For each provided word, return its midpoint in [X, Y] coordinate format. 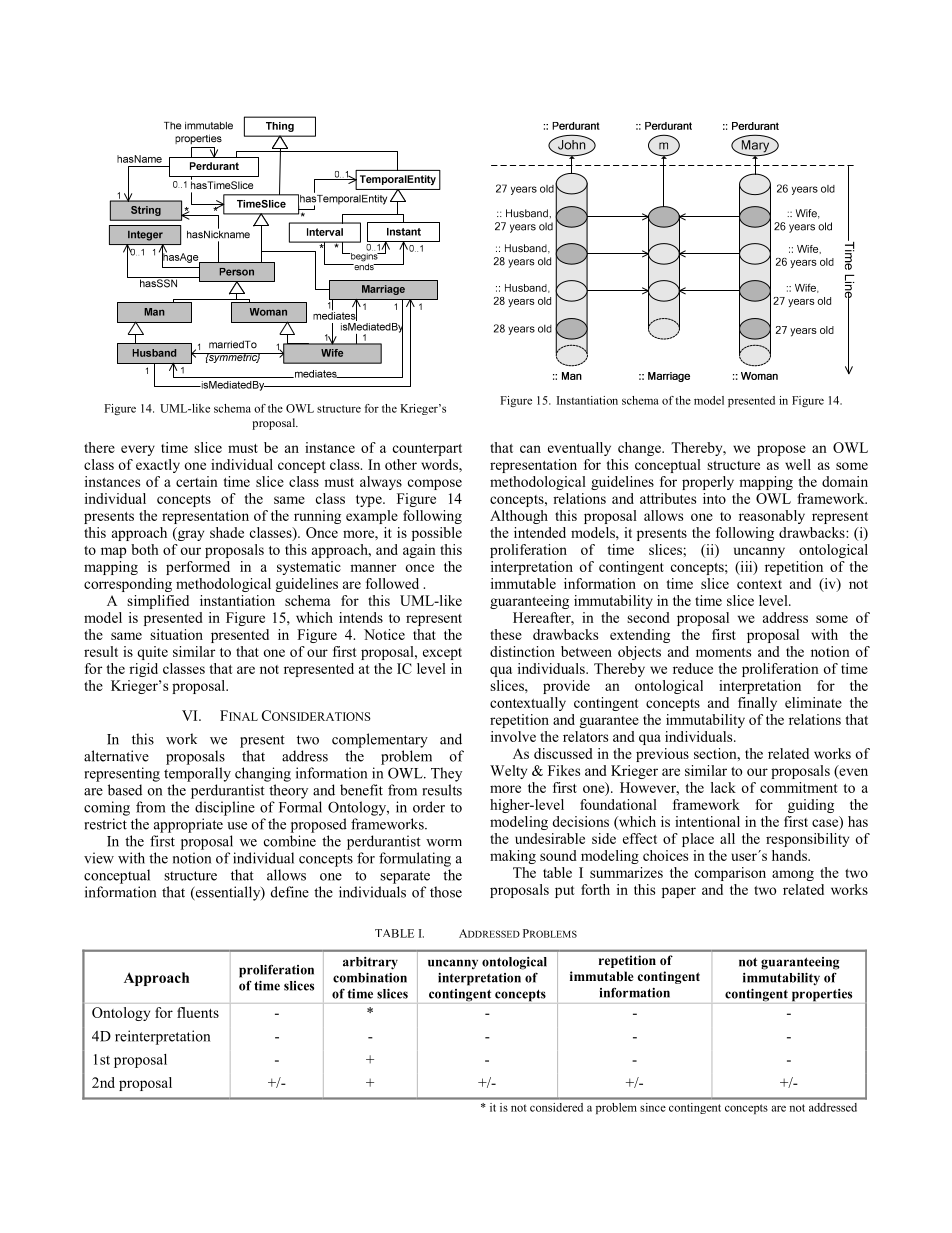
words [440, 464]
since [653, 1107]
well [798, 464]
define [290, 892]
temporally [197, 774]
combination [370, 977]
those [446, 892]
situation [176, 634]
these [506, 634]
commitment [799, 787]
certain [197, 481]
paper [679, 892]
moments [723, 652]
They [446, 774]
